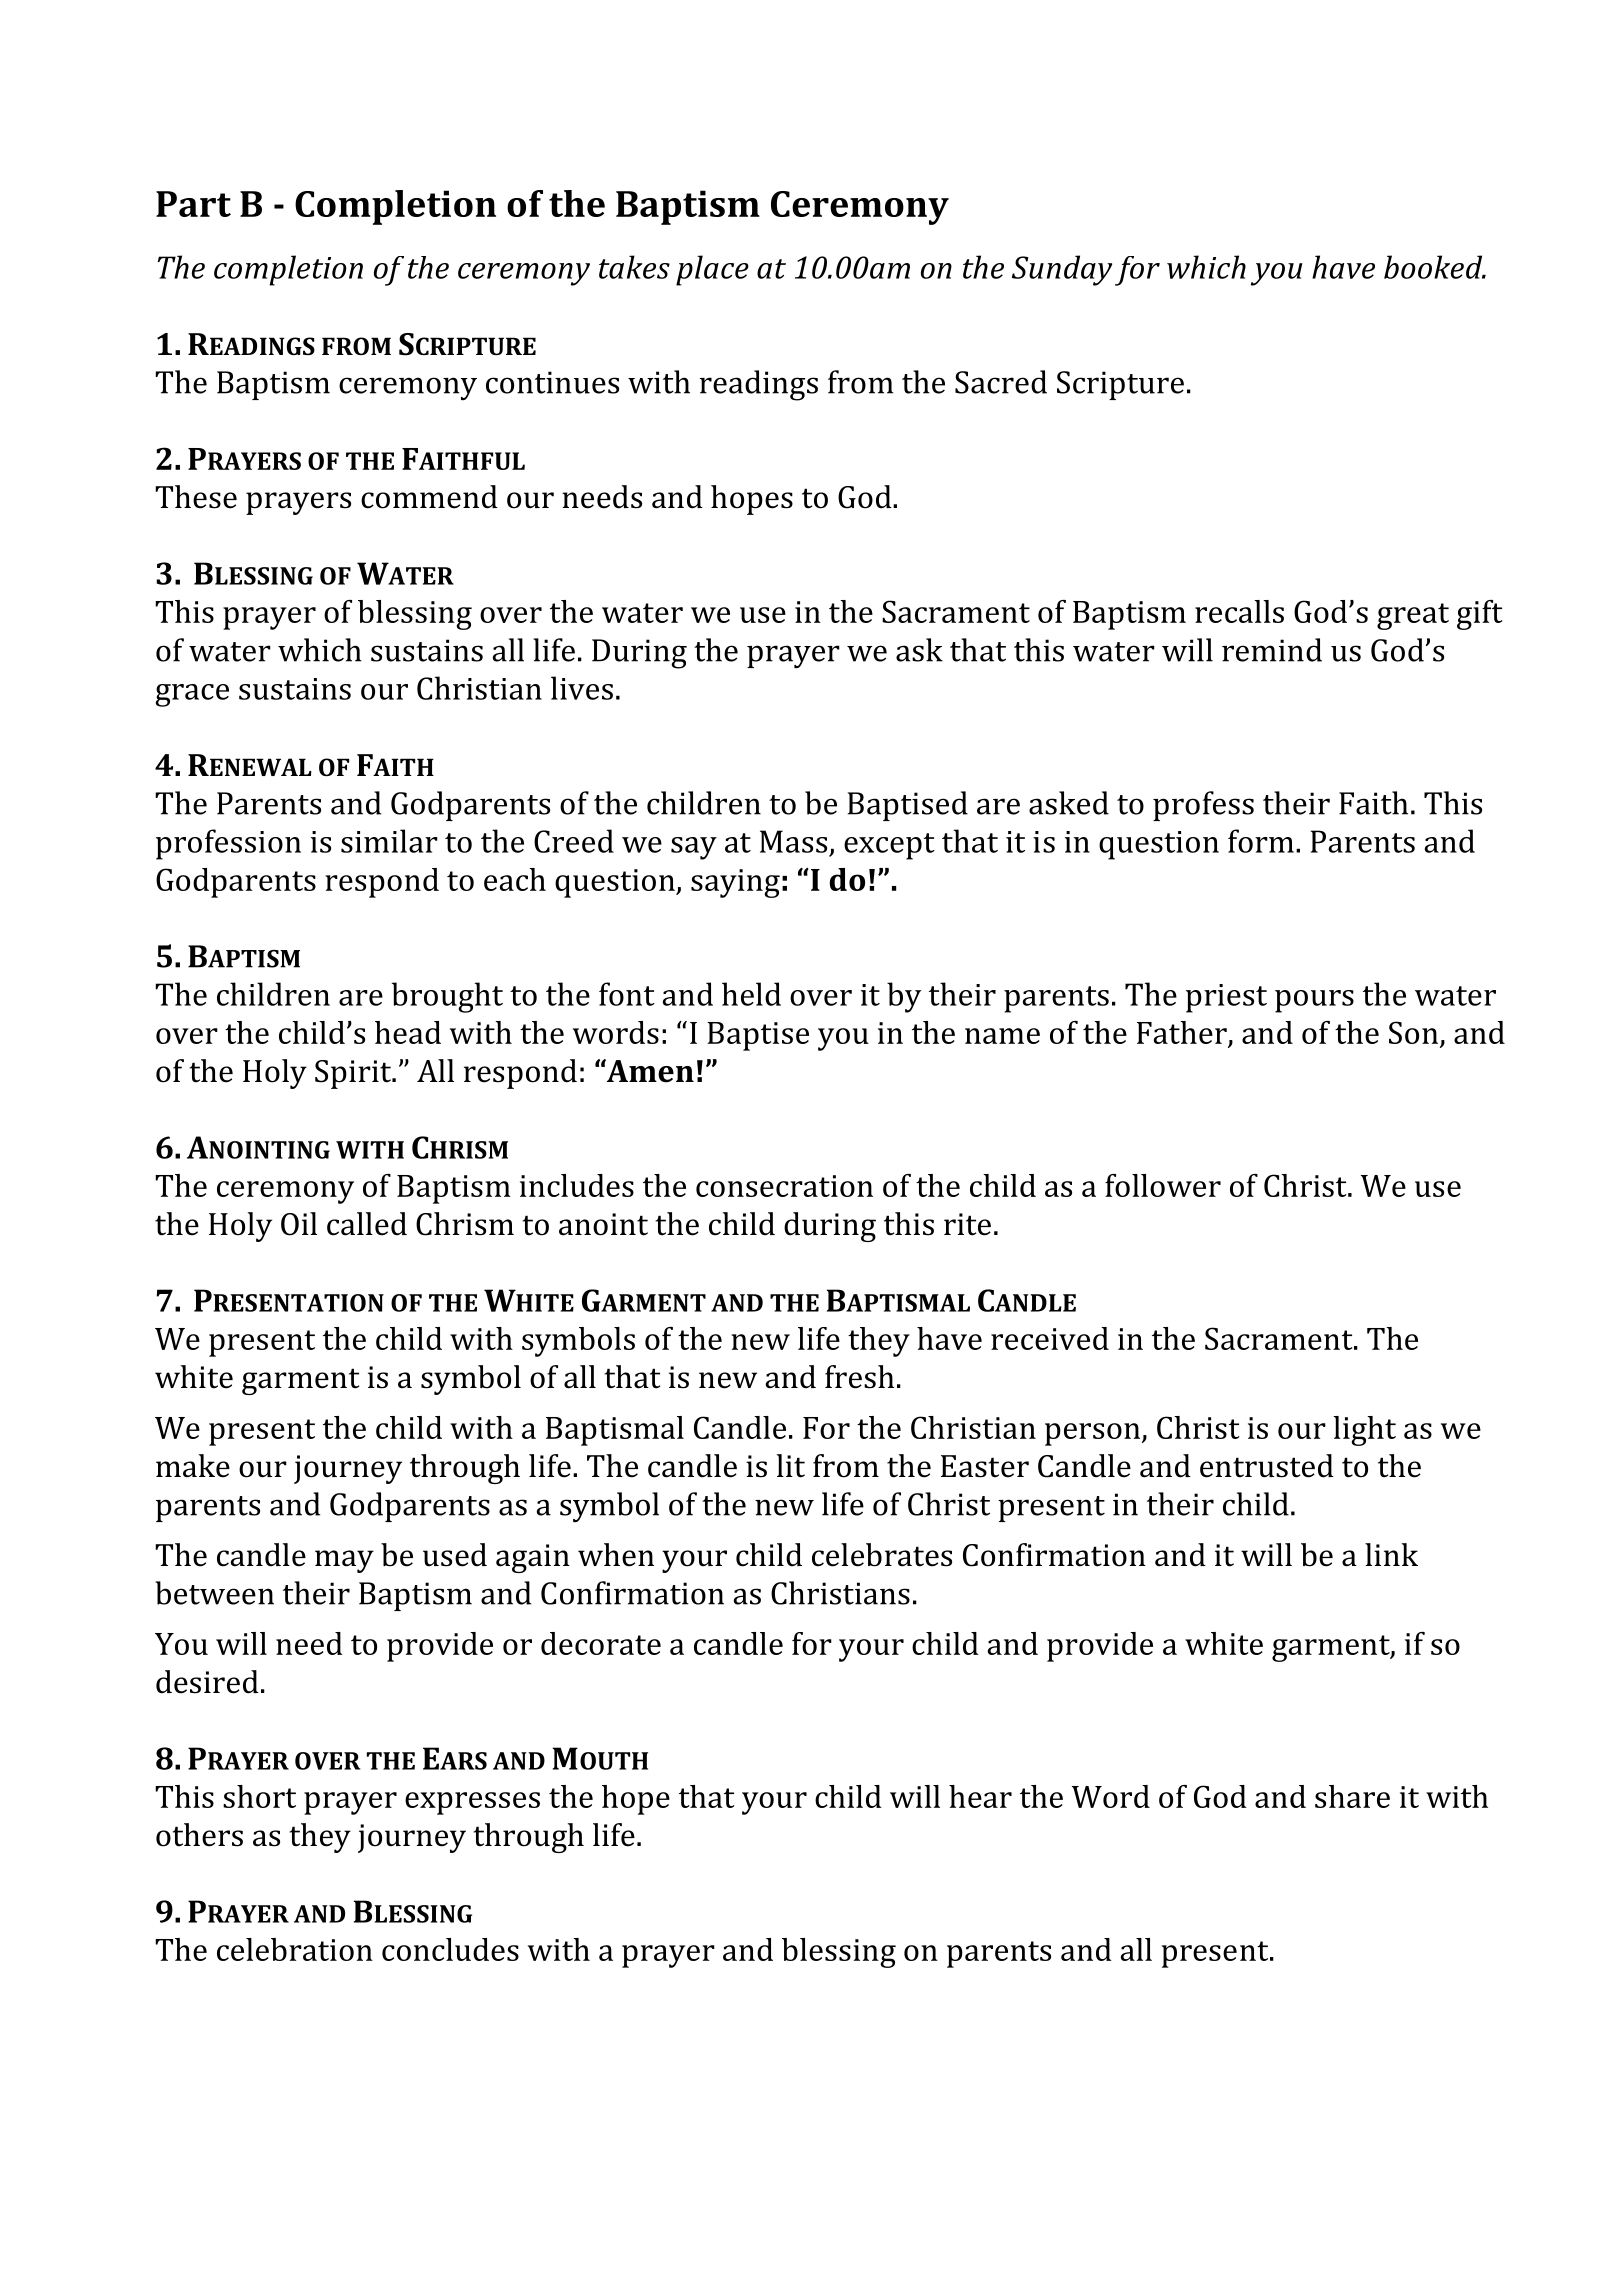 This page has height=2294, width=1622. Describe the element at coordinates (389, 841) in the page. I see `similar` at that location.
